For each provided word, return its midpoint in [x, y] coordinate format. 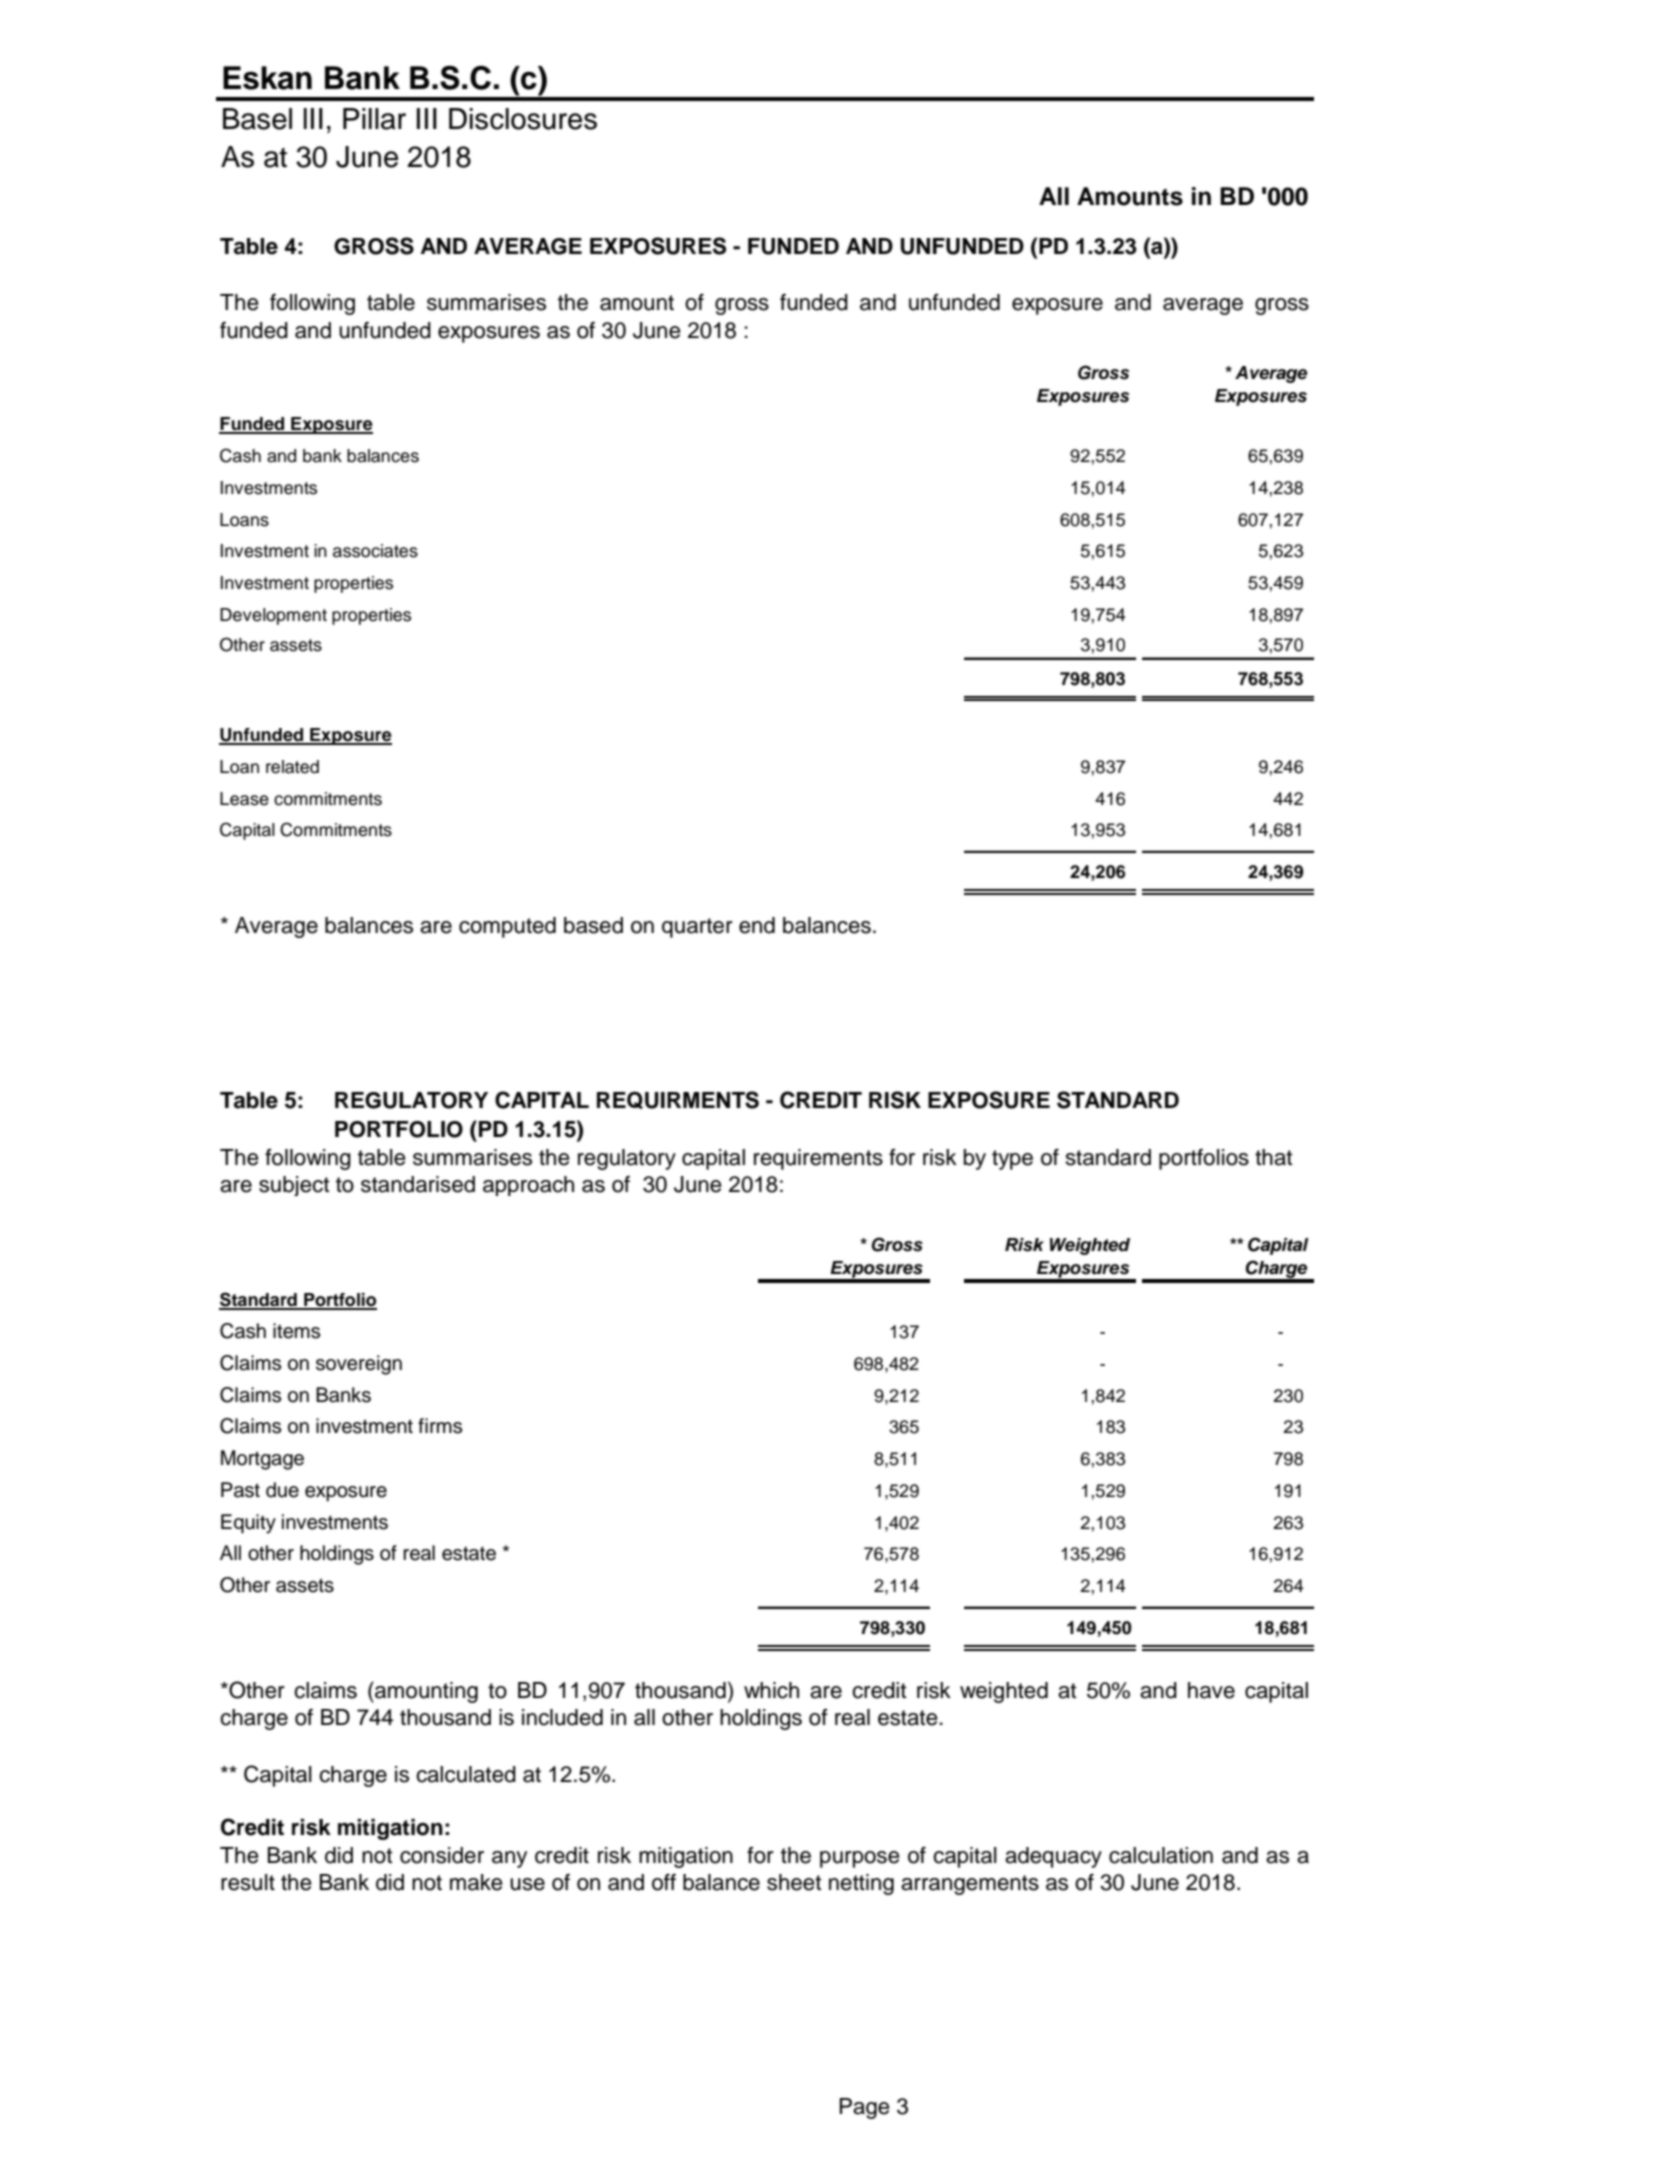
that [1273, 1157]
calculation [1161, 1855]
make [476, 1882]
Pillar [374, 119]
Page [864, 2108]
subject [294, 1186]
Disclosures [523, 119]
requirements [818, 1159]
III [427, 118]
